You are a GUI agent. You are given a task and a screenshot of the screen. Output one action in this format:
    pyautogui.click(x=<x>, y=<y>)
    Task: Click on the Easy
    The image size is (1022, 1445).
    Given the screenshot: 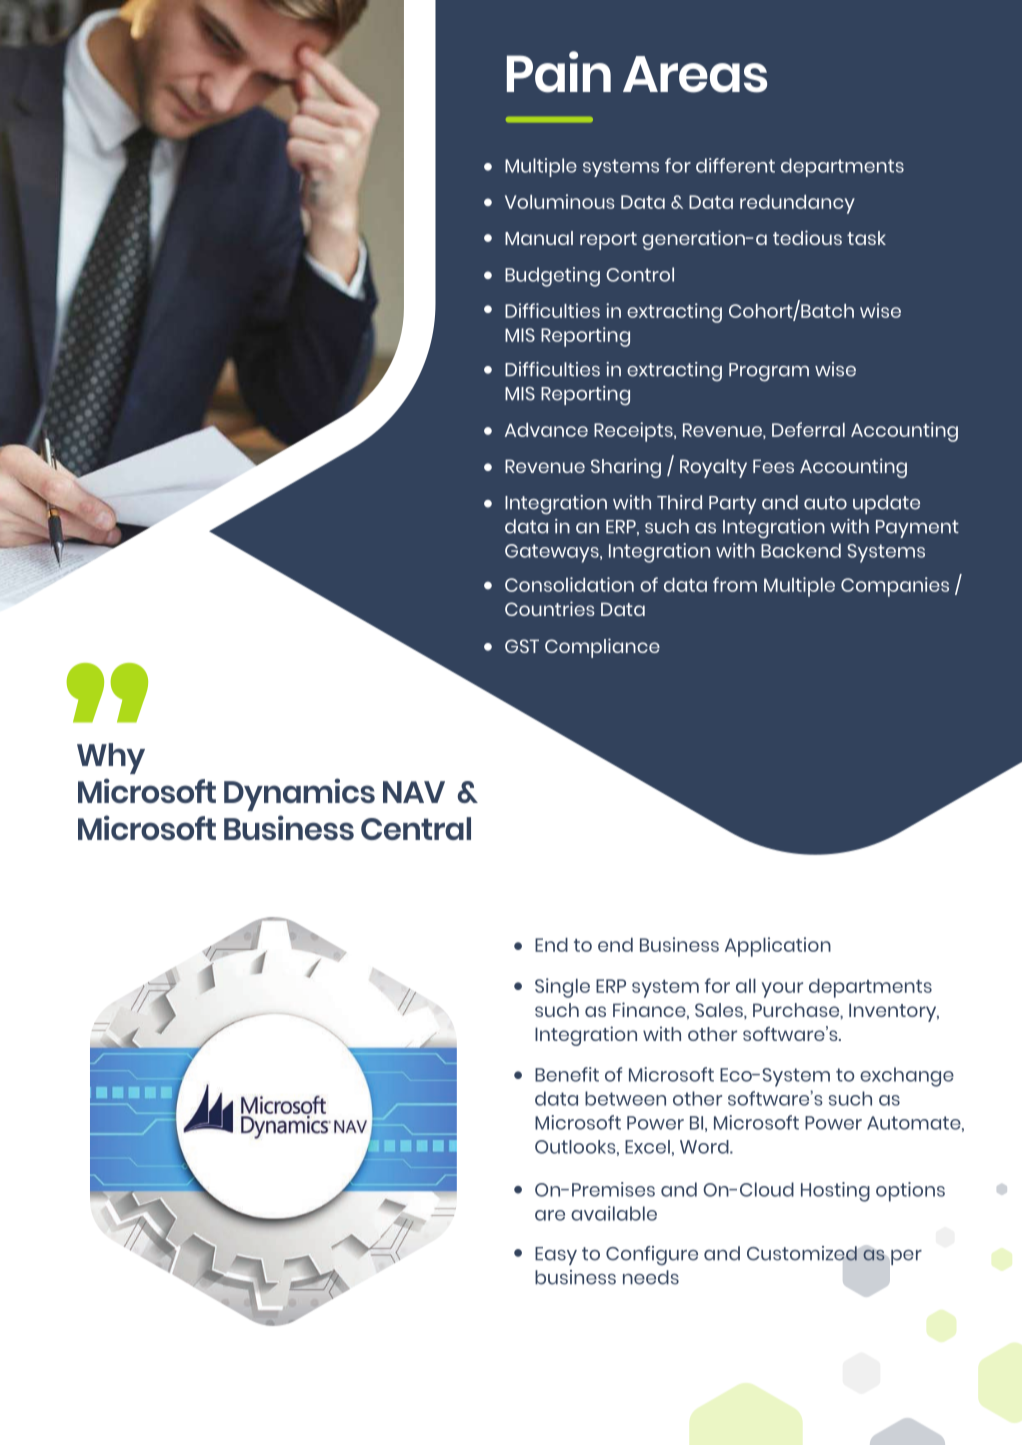 What is the action you would take?
    pyautogui.click(x=556, y=1256)
